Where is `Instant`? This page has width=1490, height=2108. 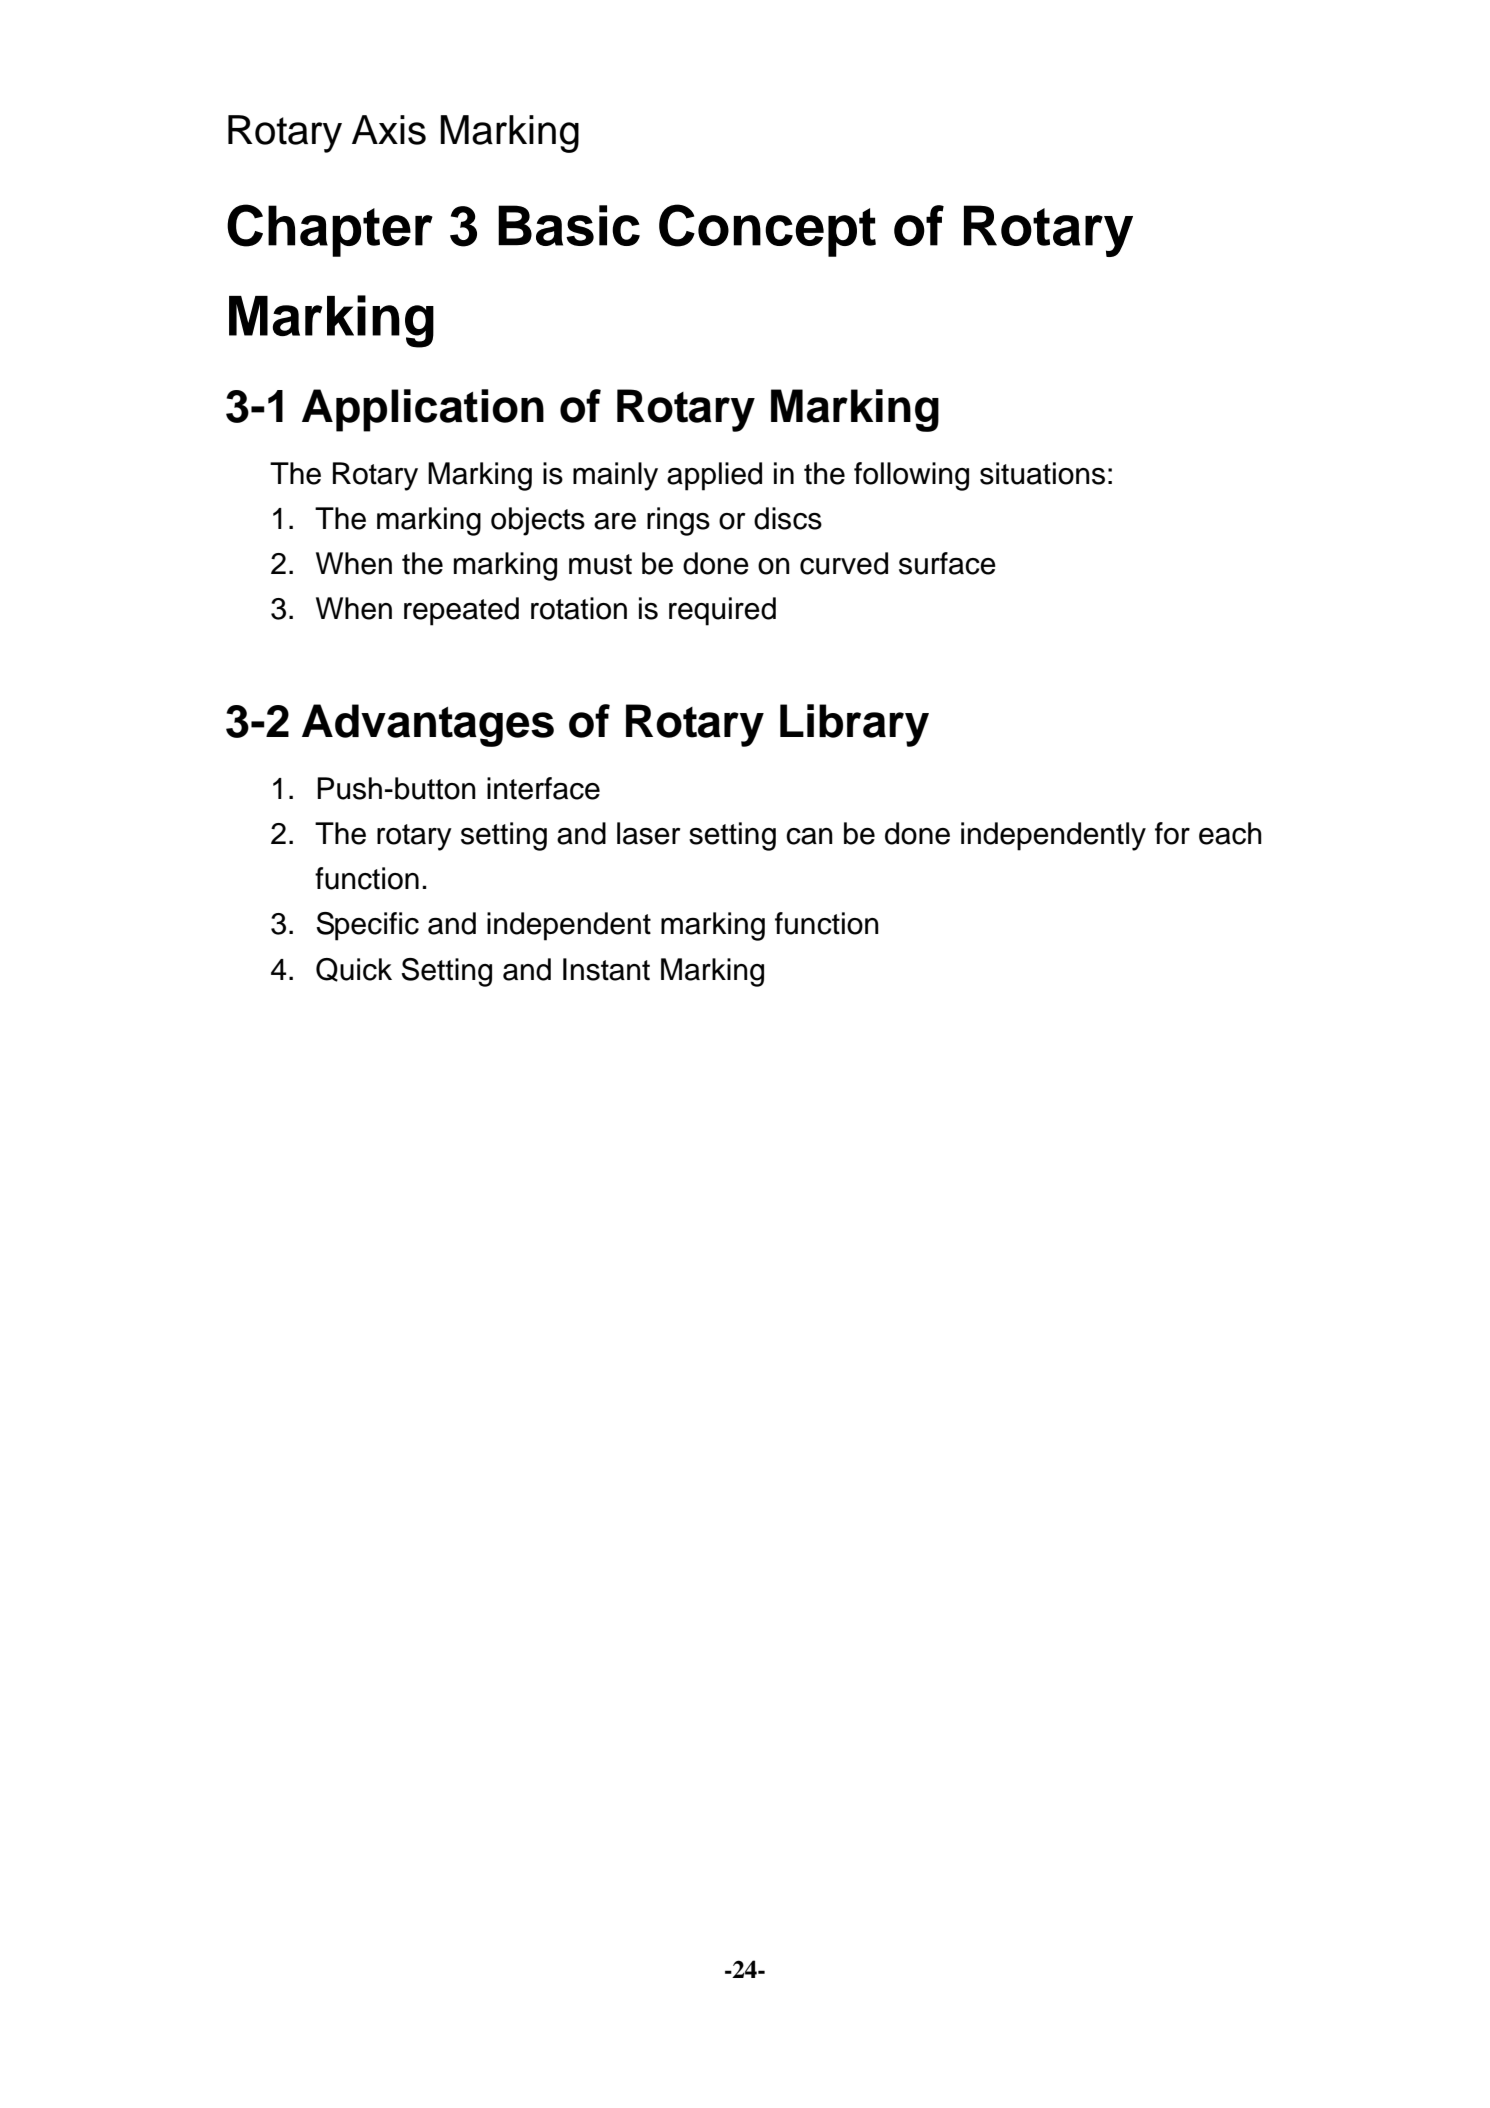
Instant is located at coordinates (606, 969).
